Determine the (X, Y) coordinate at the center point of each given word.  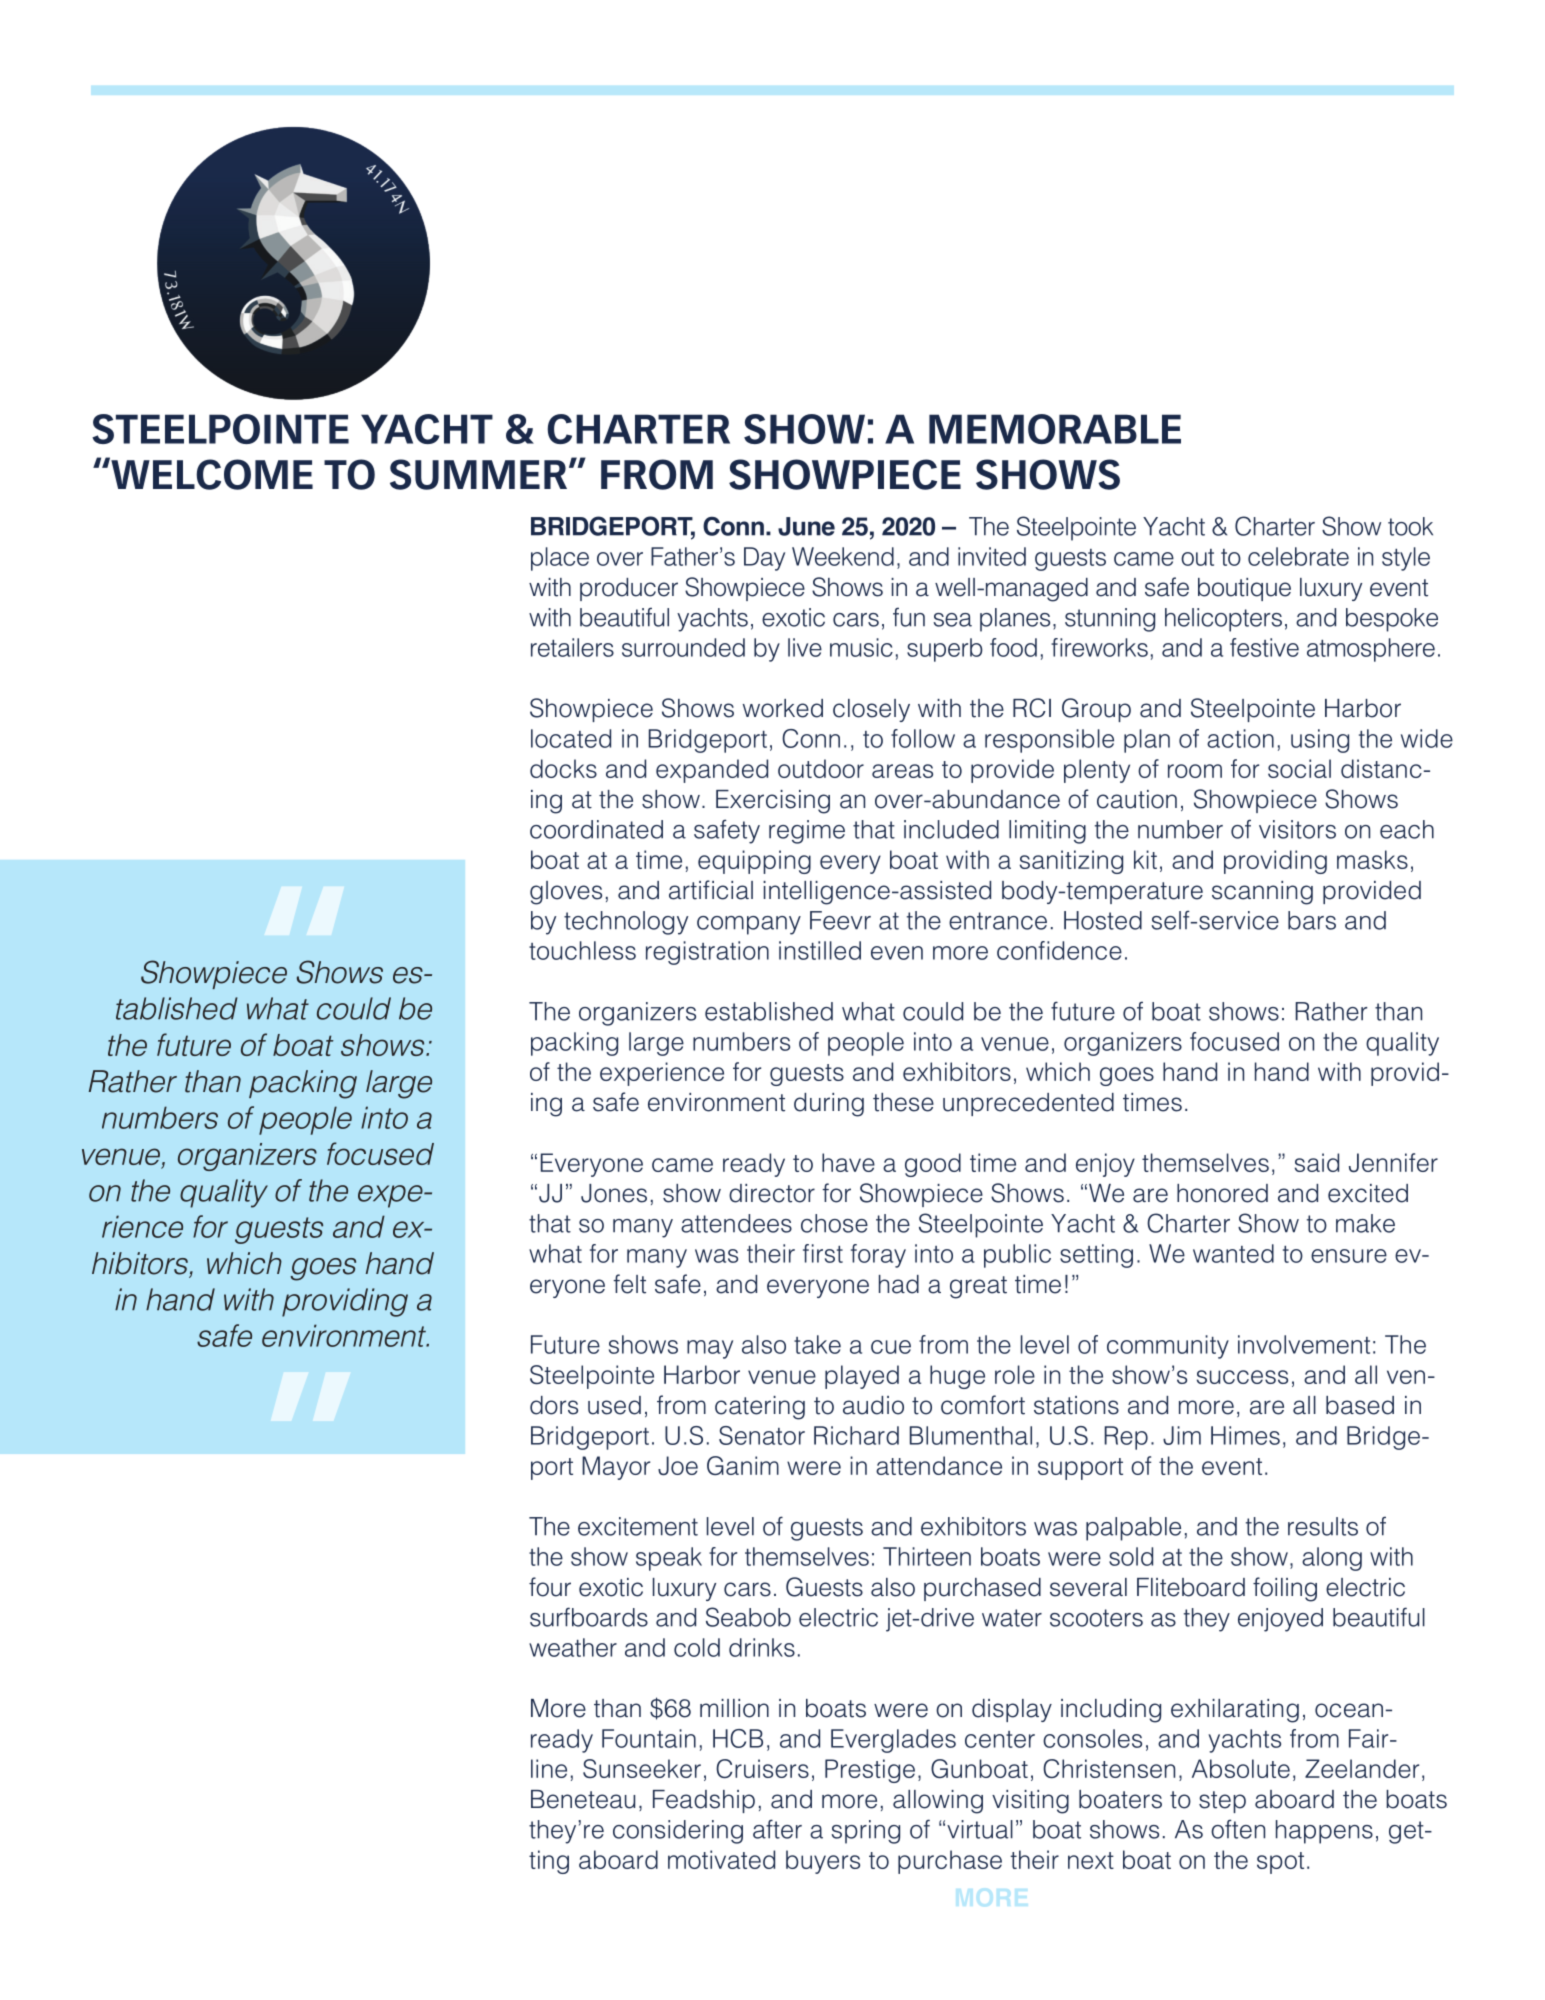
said (1317, 1162)
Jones (614, 1193)
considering (678, 1832)
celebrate (1298, 556)
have (848, 1162)
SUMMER (480, 474)
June (806, 526)
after (777, 1829)
